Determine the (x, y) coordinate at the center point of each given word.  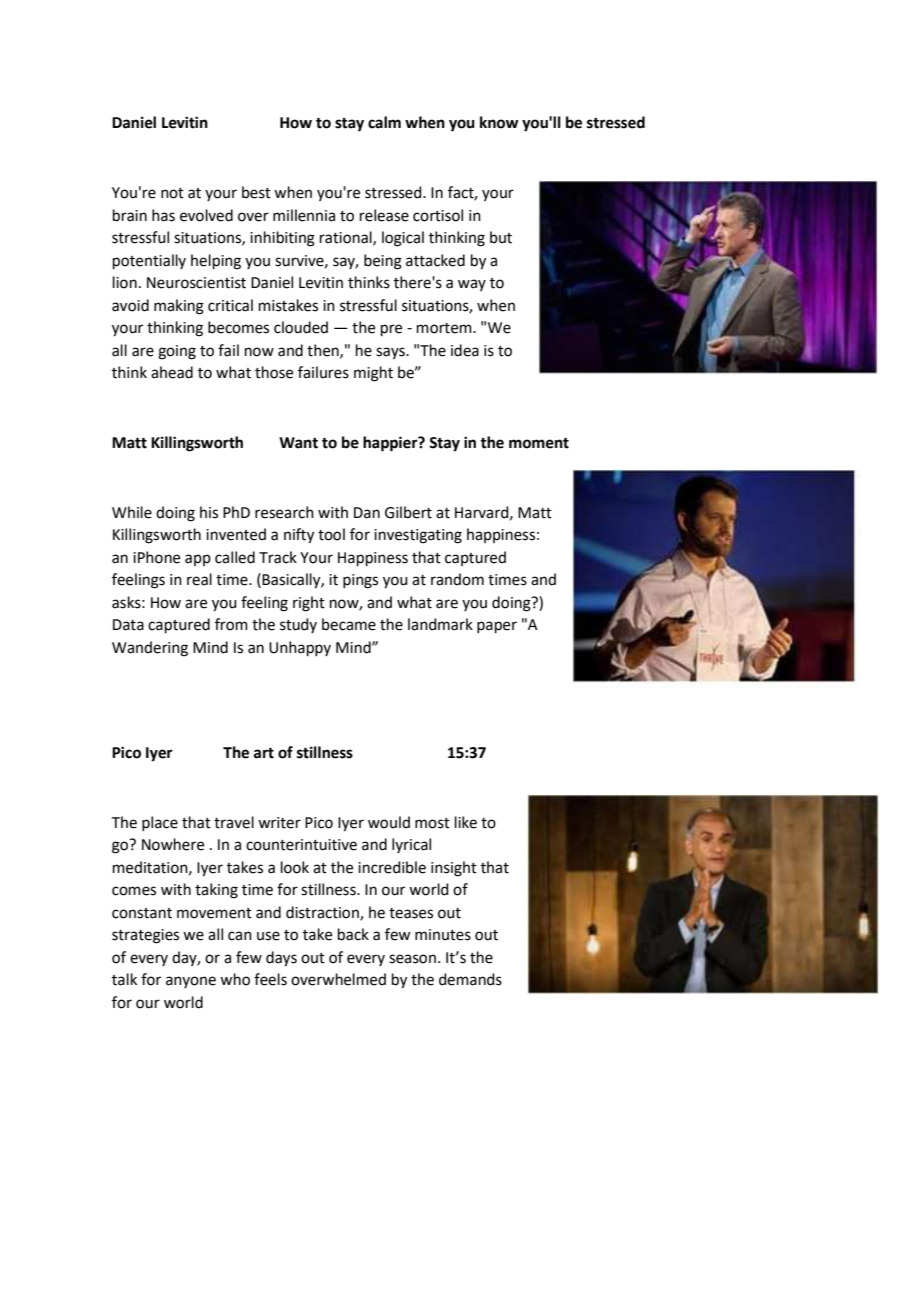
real (199, 579)
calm (384, 122)
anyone (191, 982)
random (457, 579)
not (172, 193)
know (499, 122)
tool (331, 534)
